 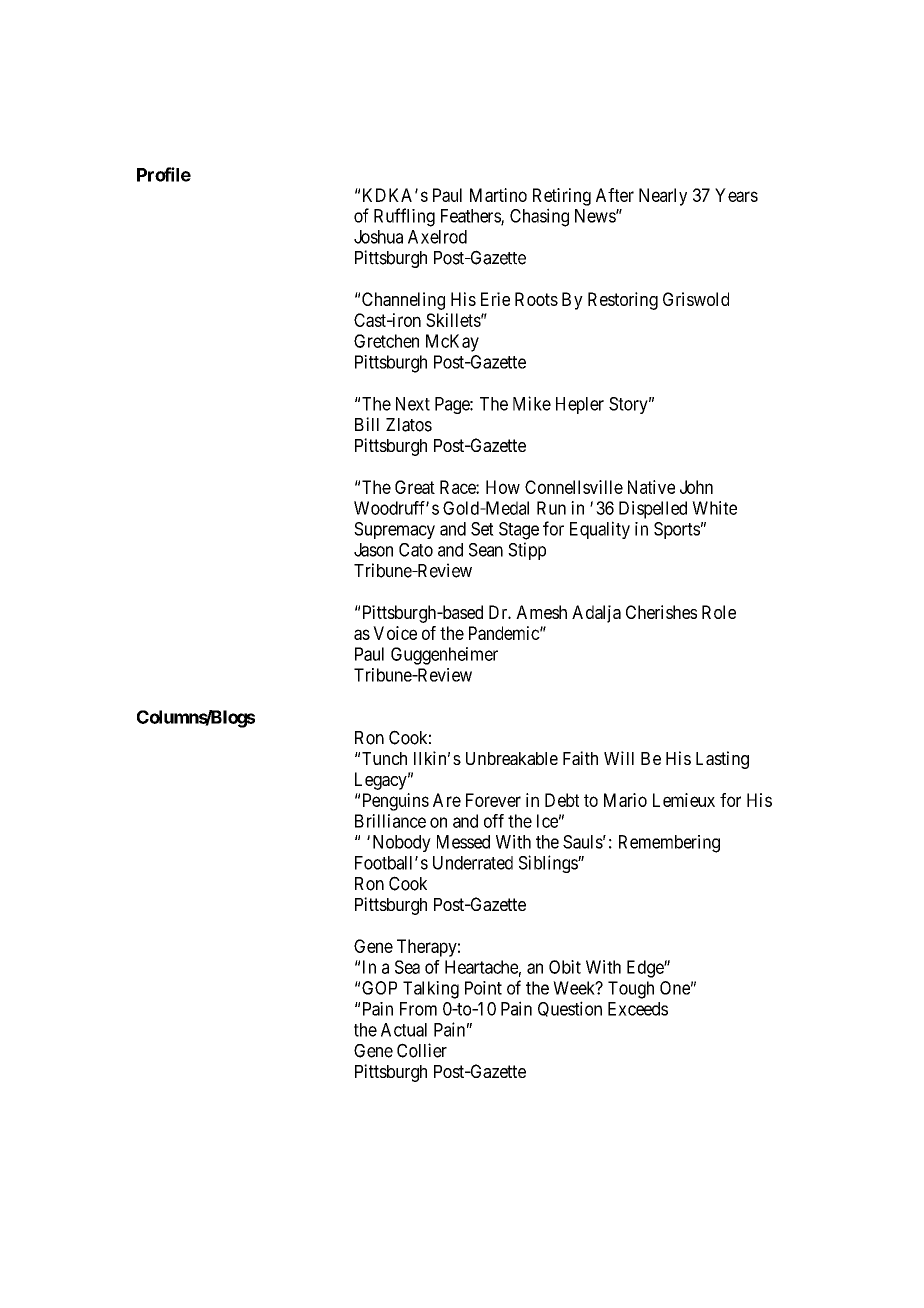 What do you see at coordinates (404, 1030) in the document?
I see `Actual` at bounding box center [404, 1030].
